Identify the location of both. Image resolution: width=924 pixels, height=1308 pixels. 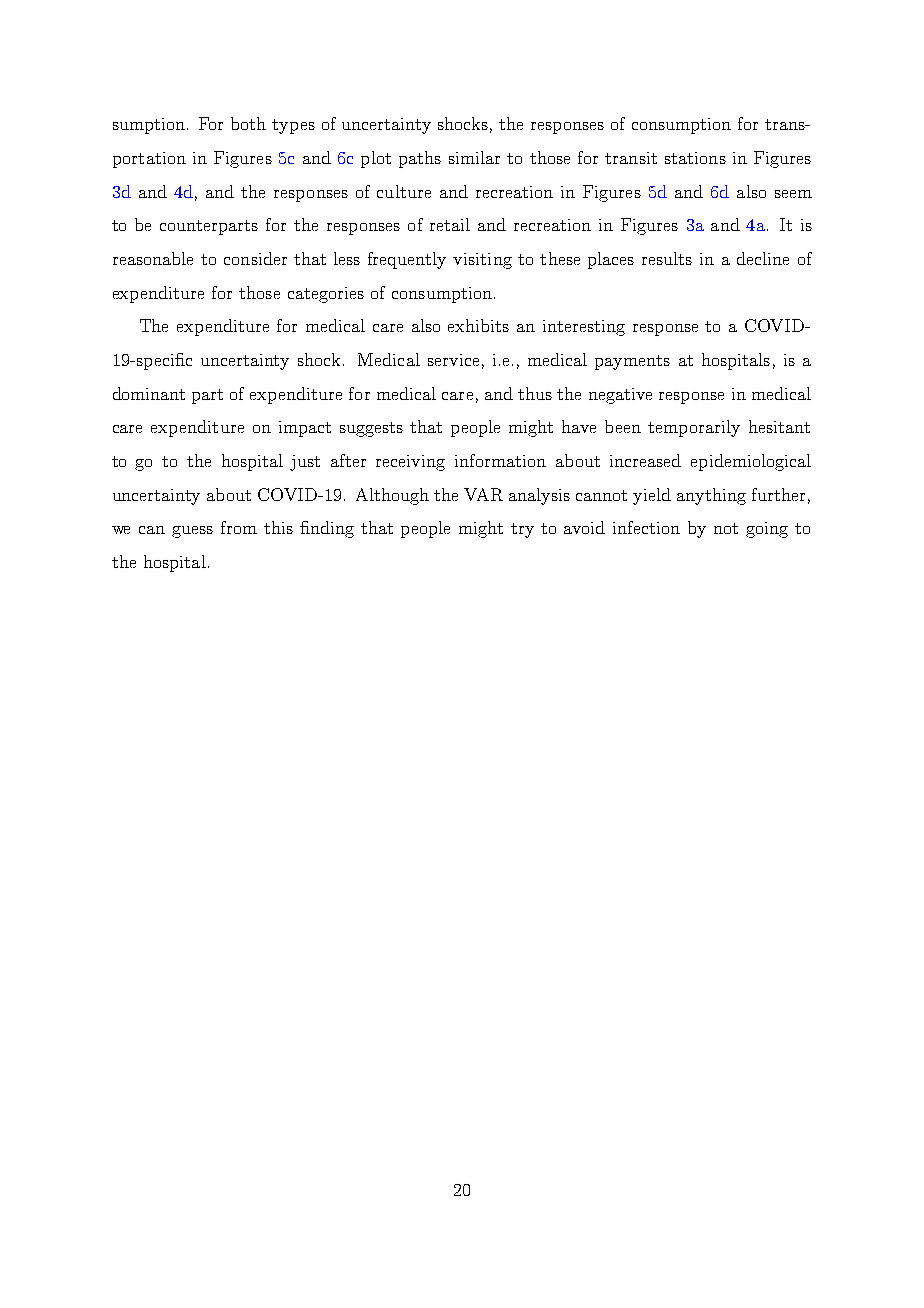
(248, 123).
